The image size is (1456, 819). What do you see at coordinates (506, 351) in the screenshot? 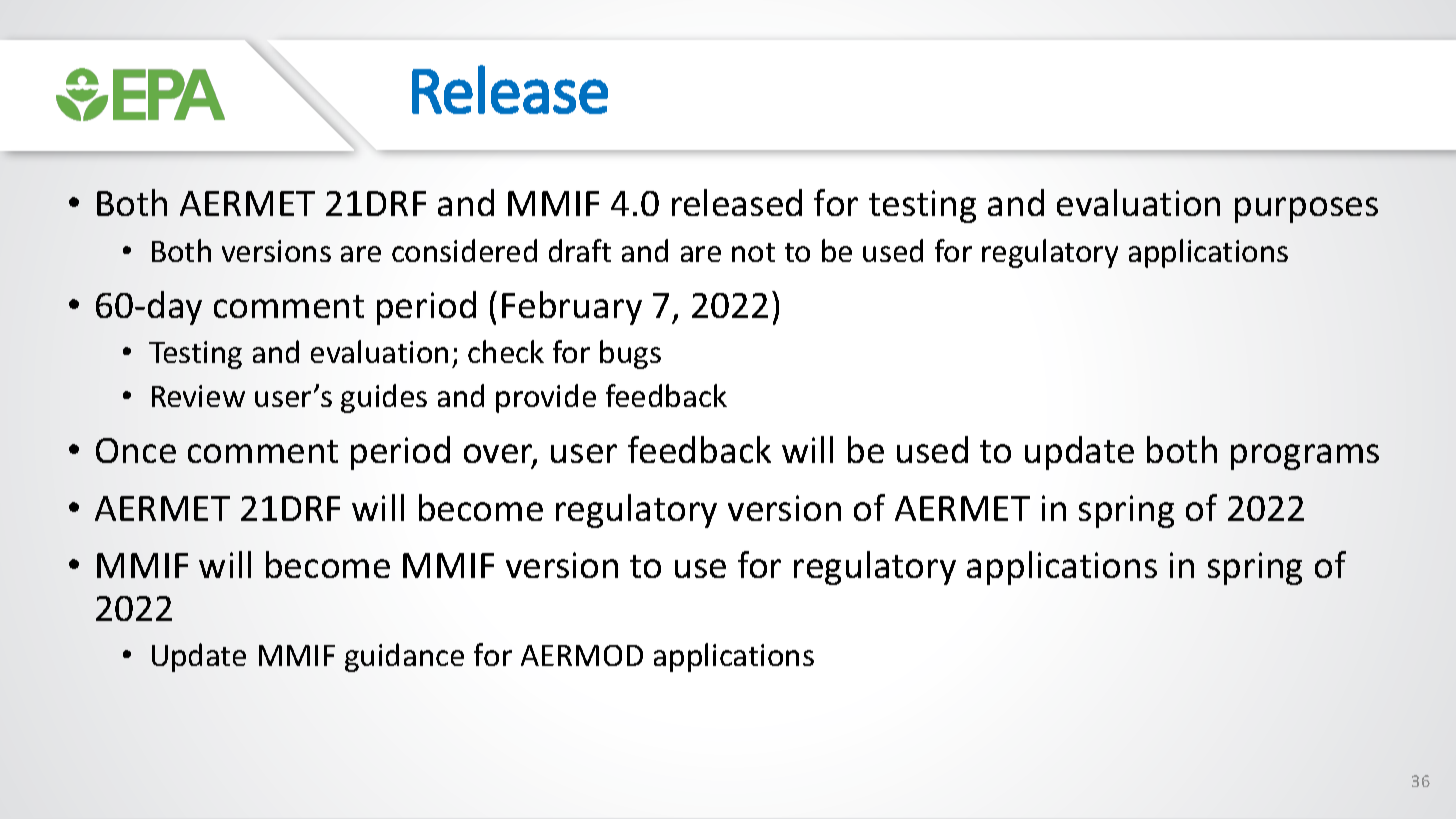
I see `check` at bounding box center [506, 351].
